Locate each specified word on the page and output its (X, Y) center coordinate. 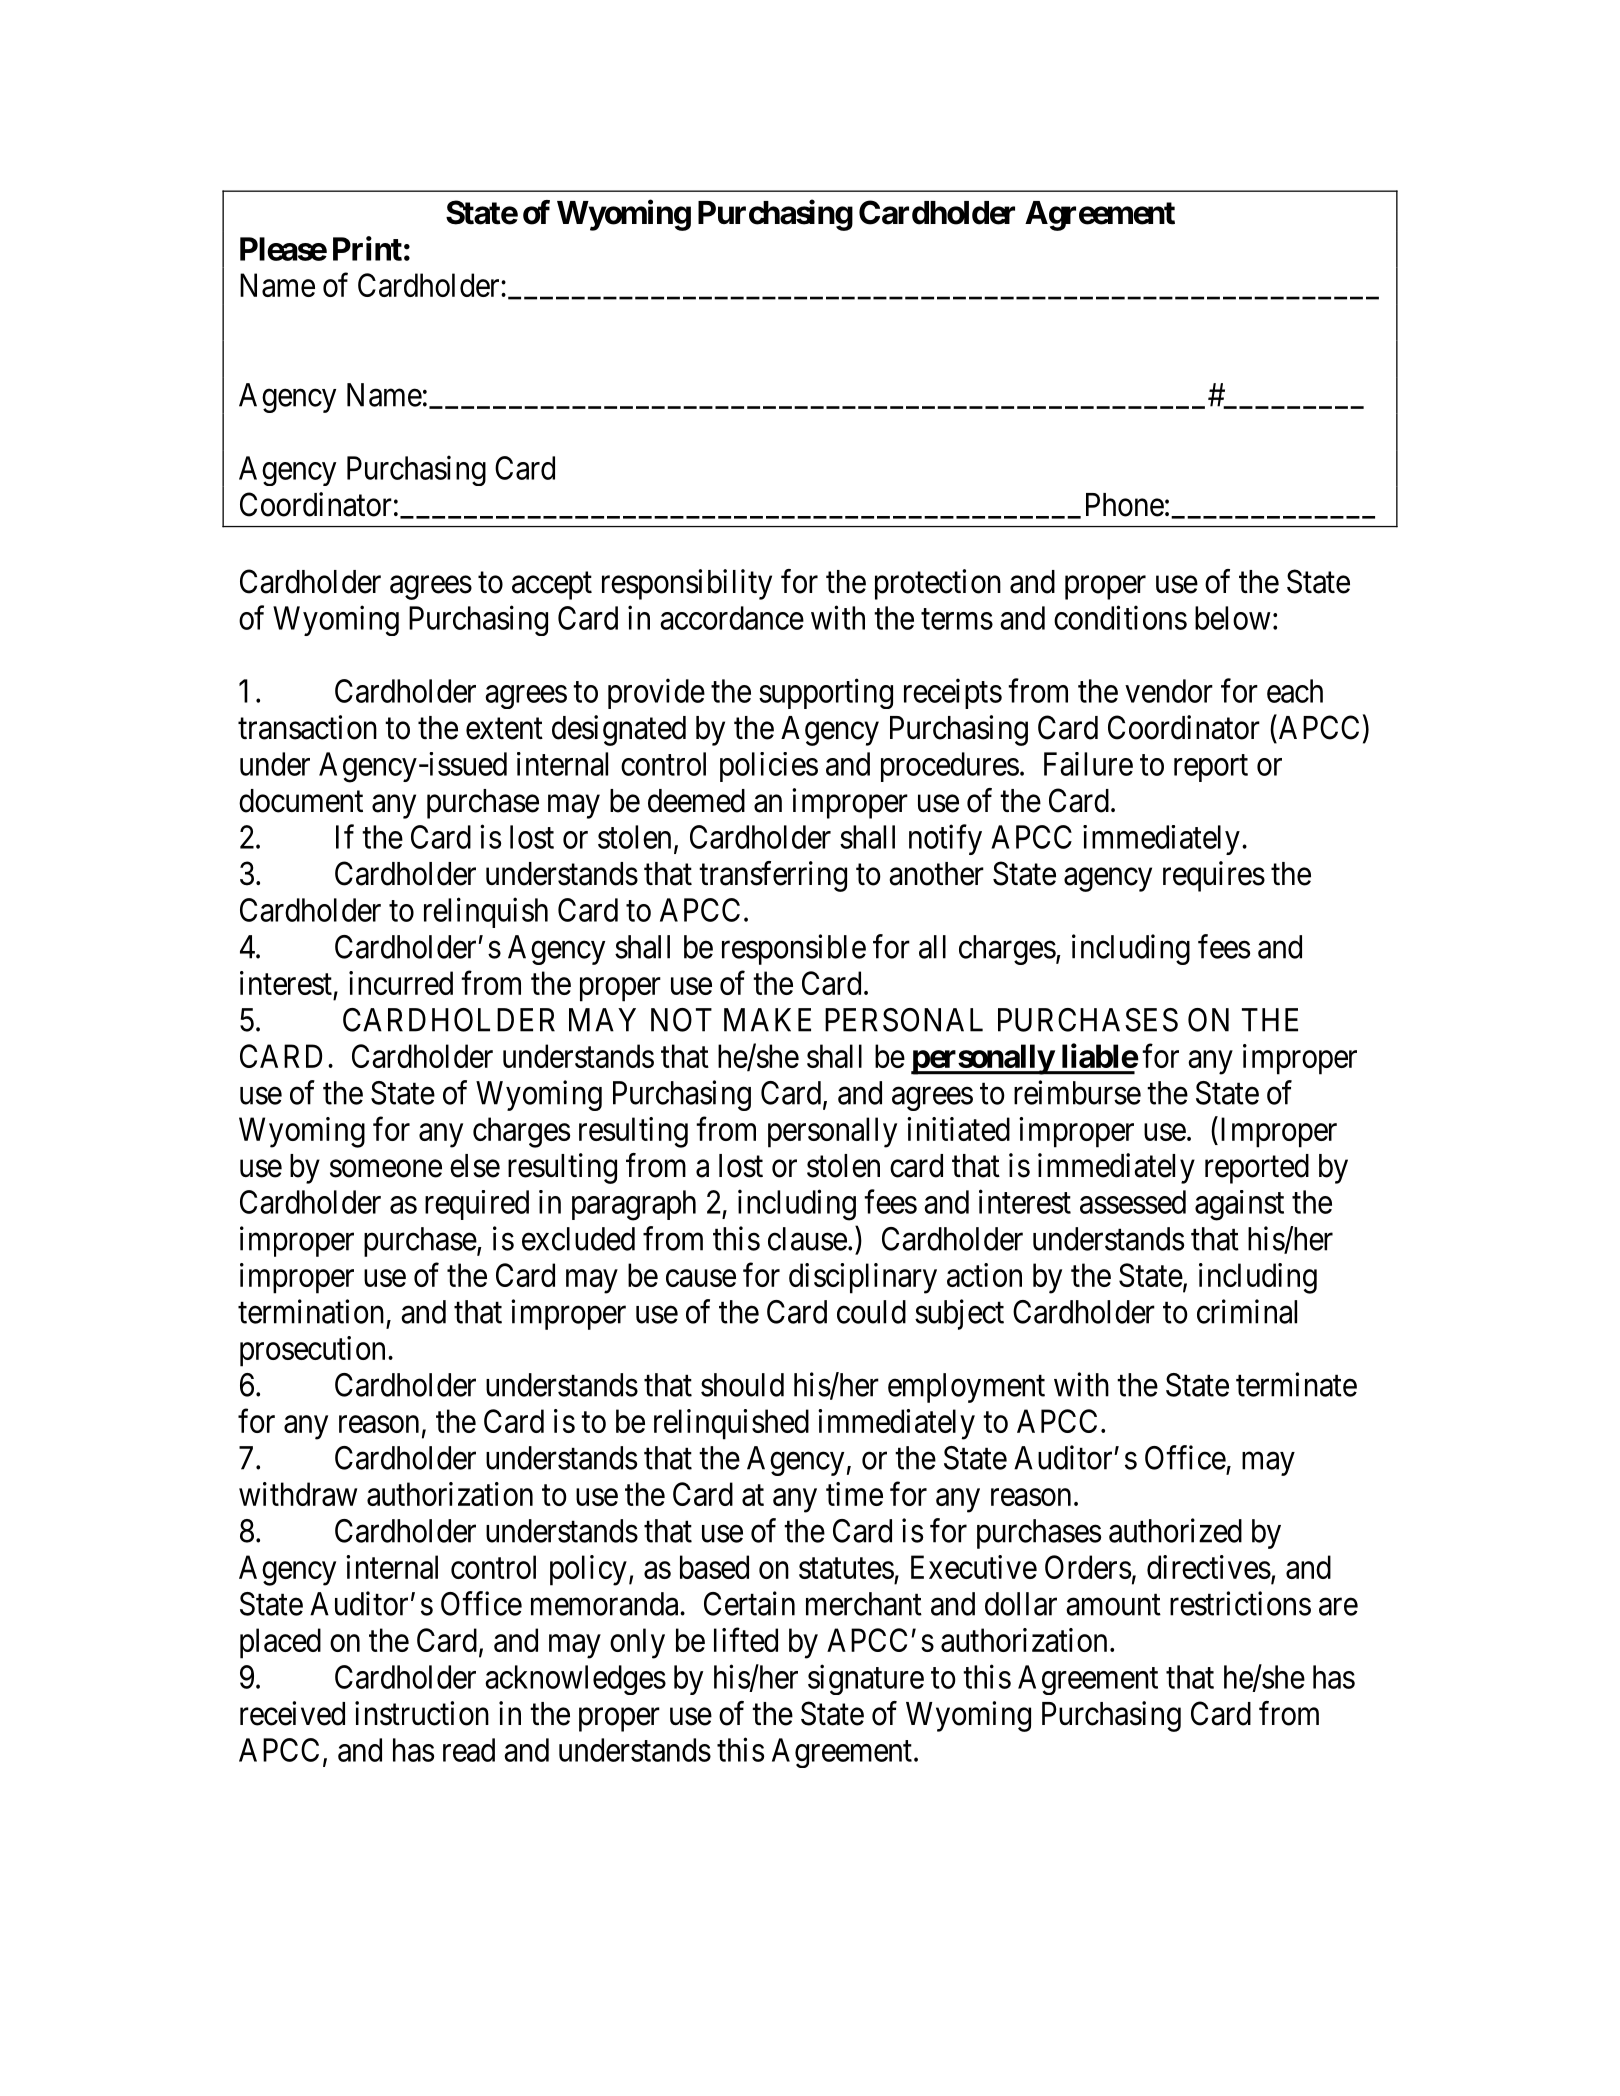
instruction (422, 1713)
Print (367, 248)
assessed (1133, 1202)
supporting (826, 693)
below (1233, 618)
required (477, 1205)
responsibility (687, 584)
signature (866, 1679)
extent (504, 729)
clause (807, 1239)
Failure (1088, 764)
